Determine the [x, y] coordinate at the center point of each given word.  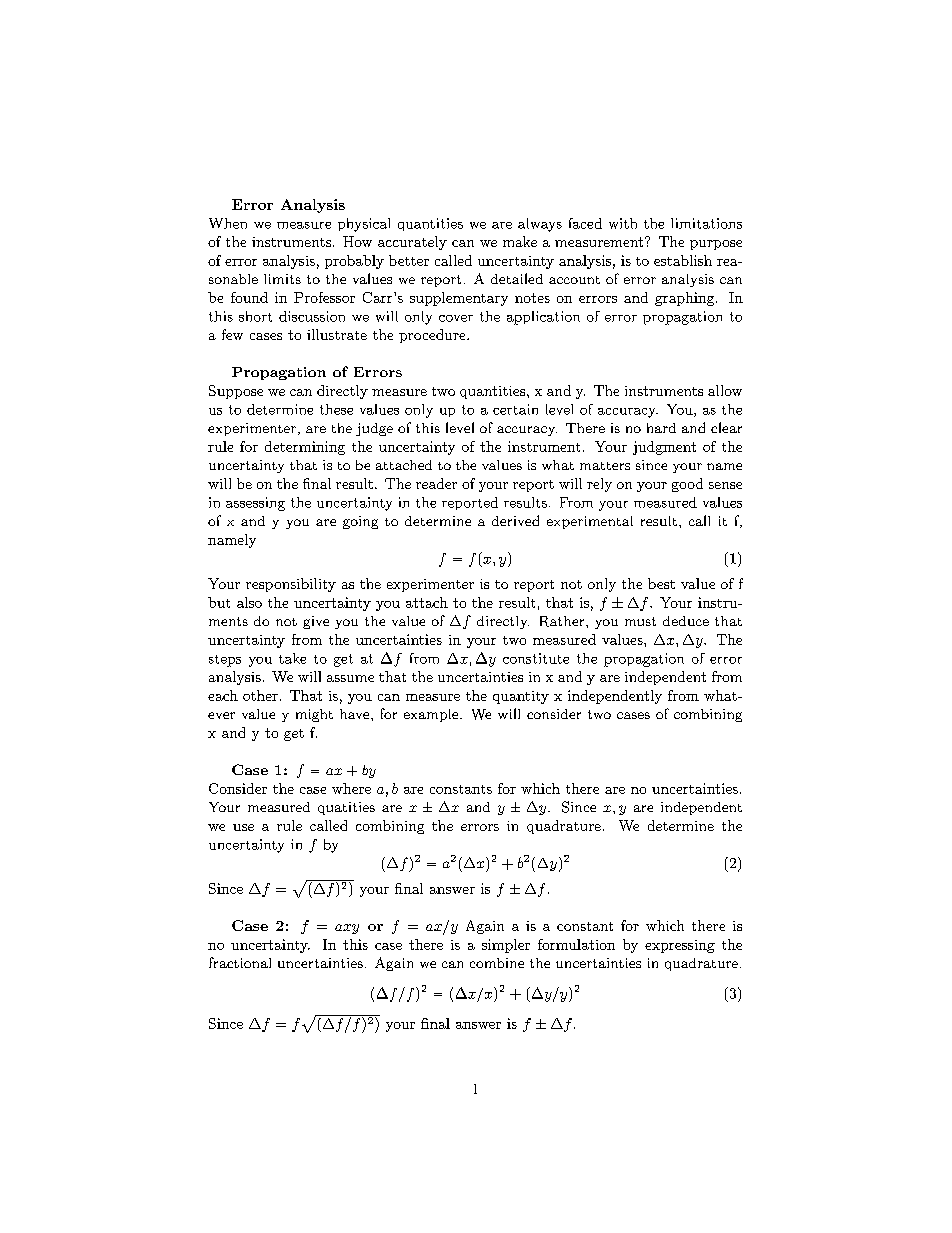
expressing [680, 946]
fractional [240, 962]
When [228, 223]
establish [683, 260]
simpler [506, 946]
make [520, 241]
